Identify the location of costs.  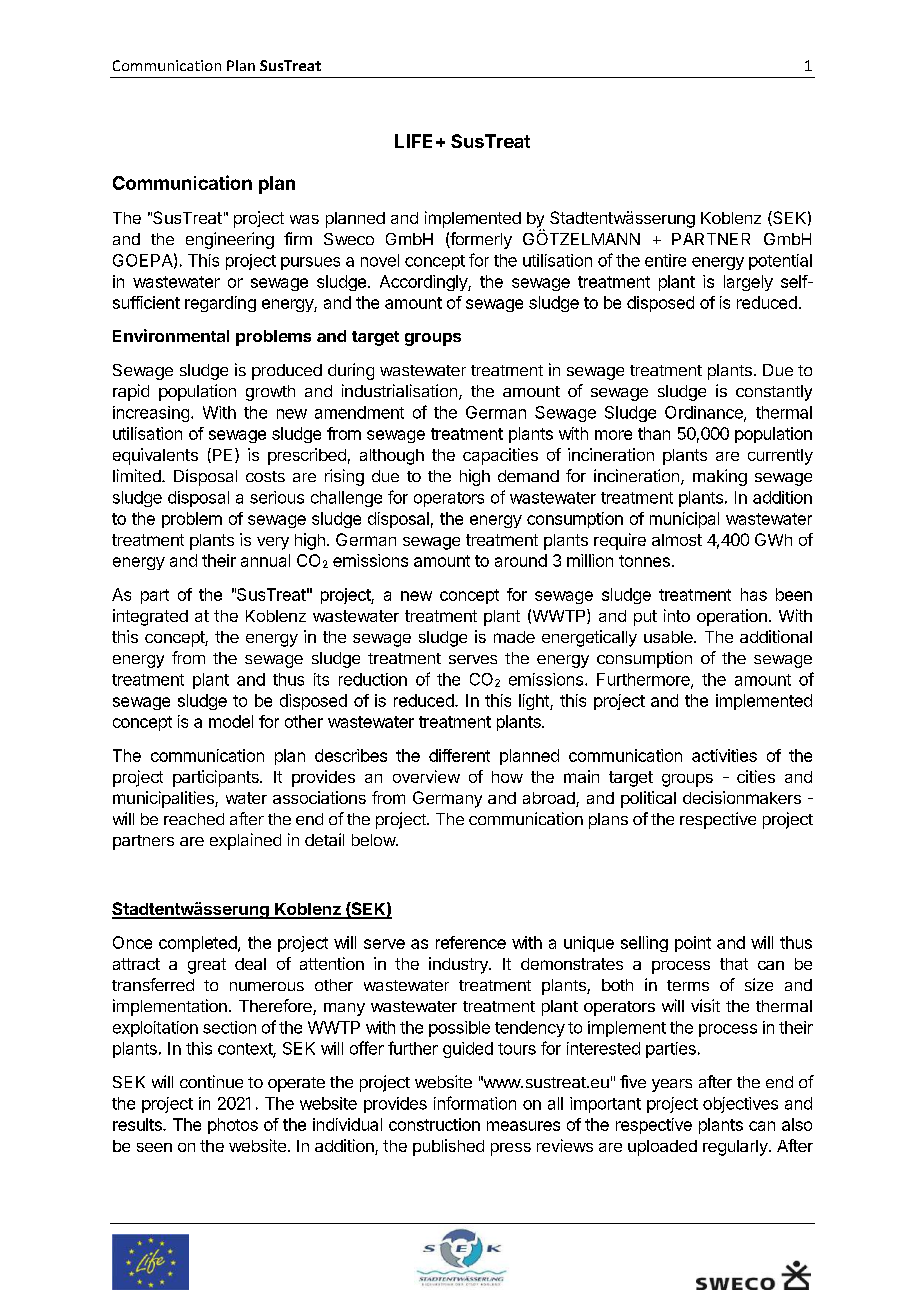
(265, 476).
